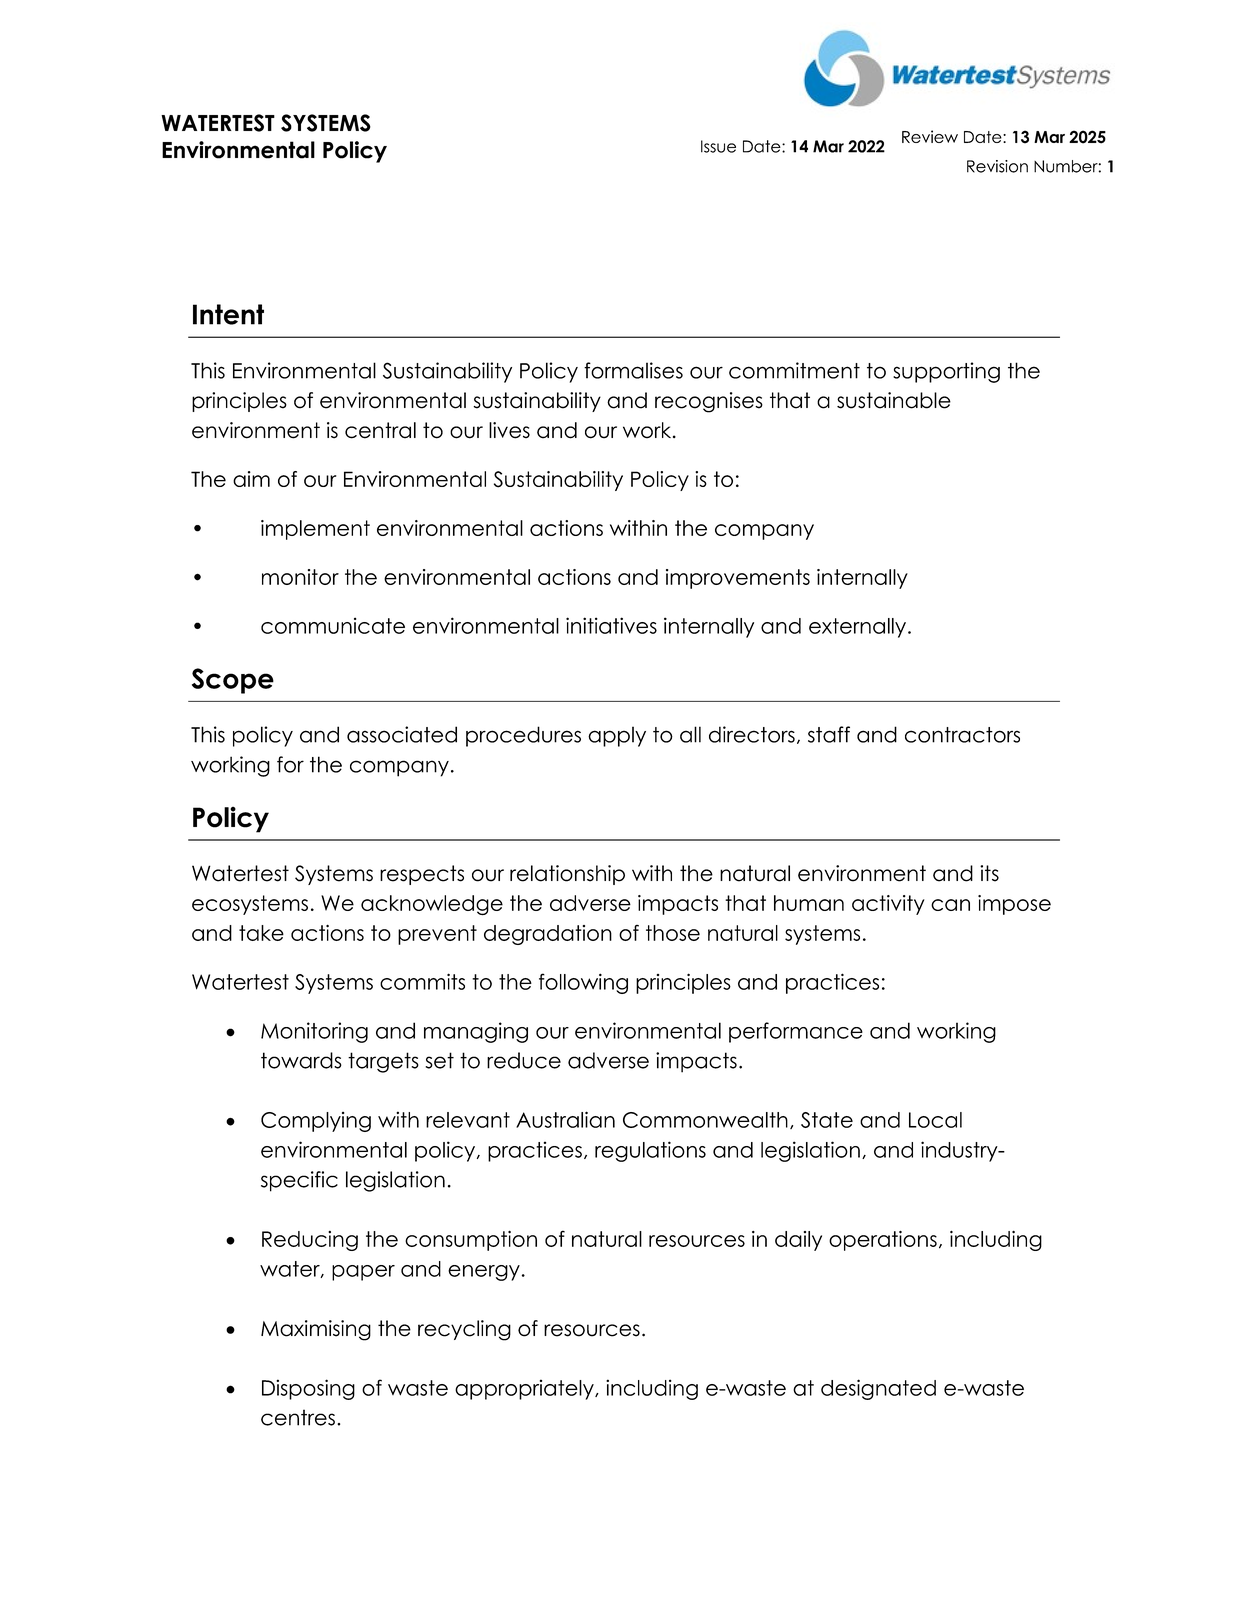 This document has height=1615, width=1248. Describe the element at coordinates (617, 736) in the document. I see `apply` at that location.
